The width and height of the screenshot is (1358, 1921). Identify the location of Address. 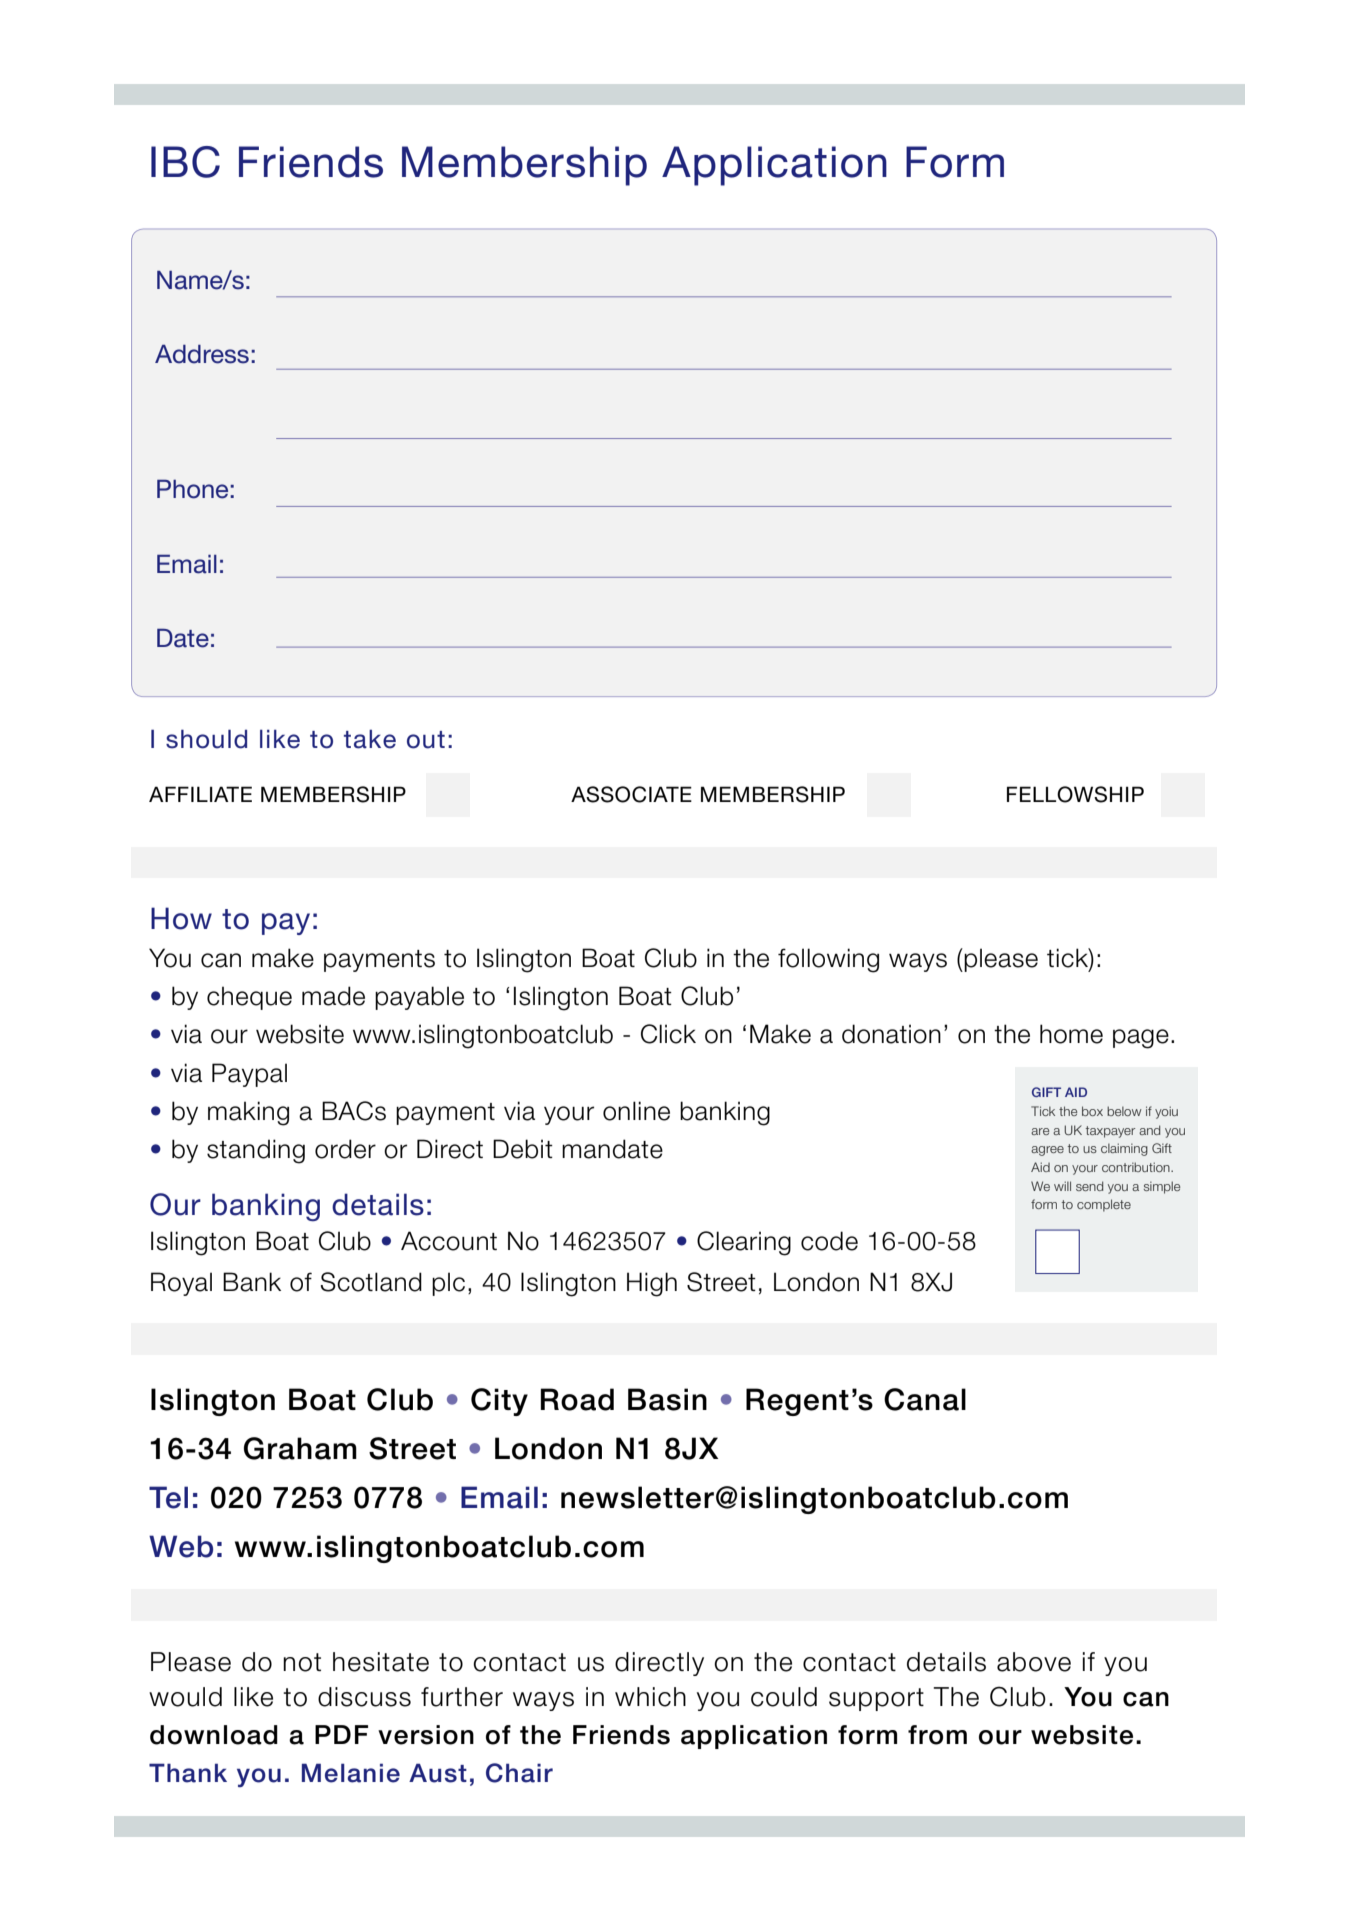
(202, 354).
